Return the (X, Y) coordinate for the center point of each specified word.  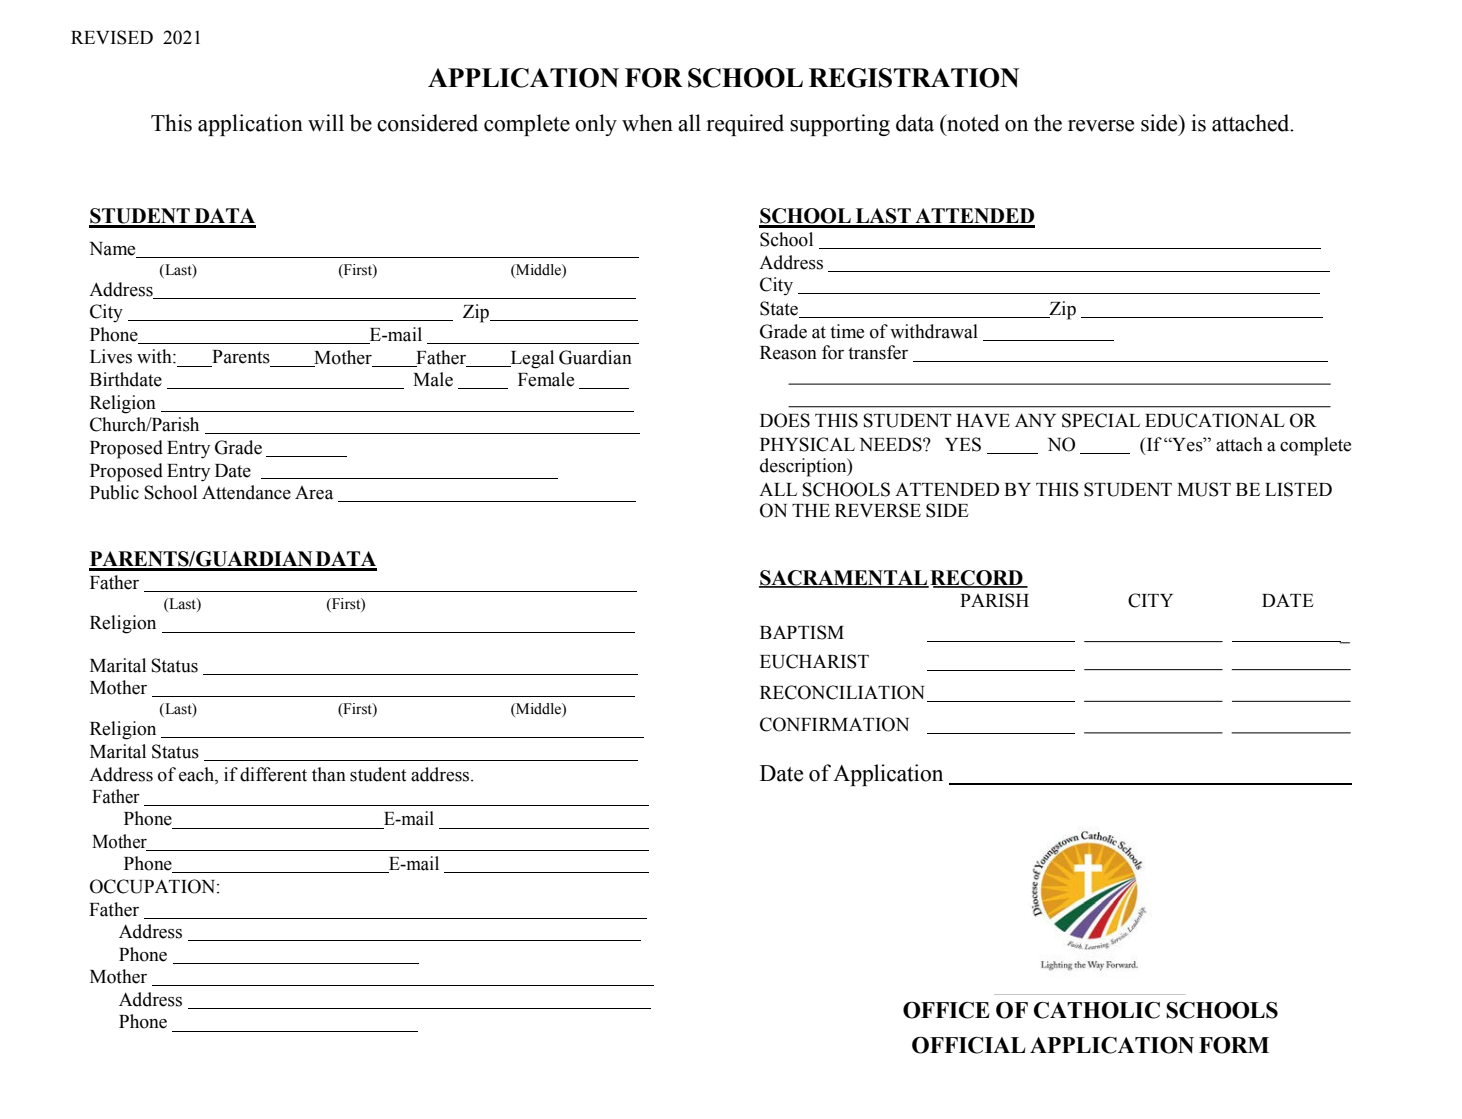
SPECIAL (1101, 420)
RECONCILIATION (842, 692)
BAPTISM (802, 632)
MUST (1204, 489)
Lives (111, 356)
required (745, 125)
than (329, 774)
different (273, 774)
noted (972, 123)
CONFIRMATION (834, 724)
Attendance (246, 492)
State (780, 309)
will (326, 123)
